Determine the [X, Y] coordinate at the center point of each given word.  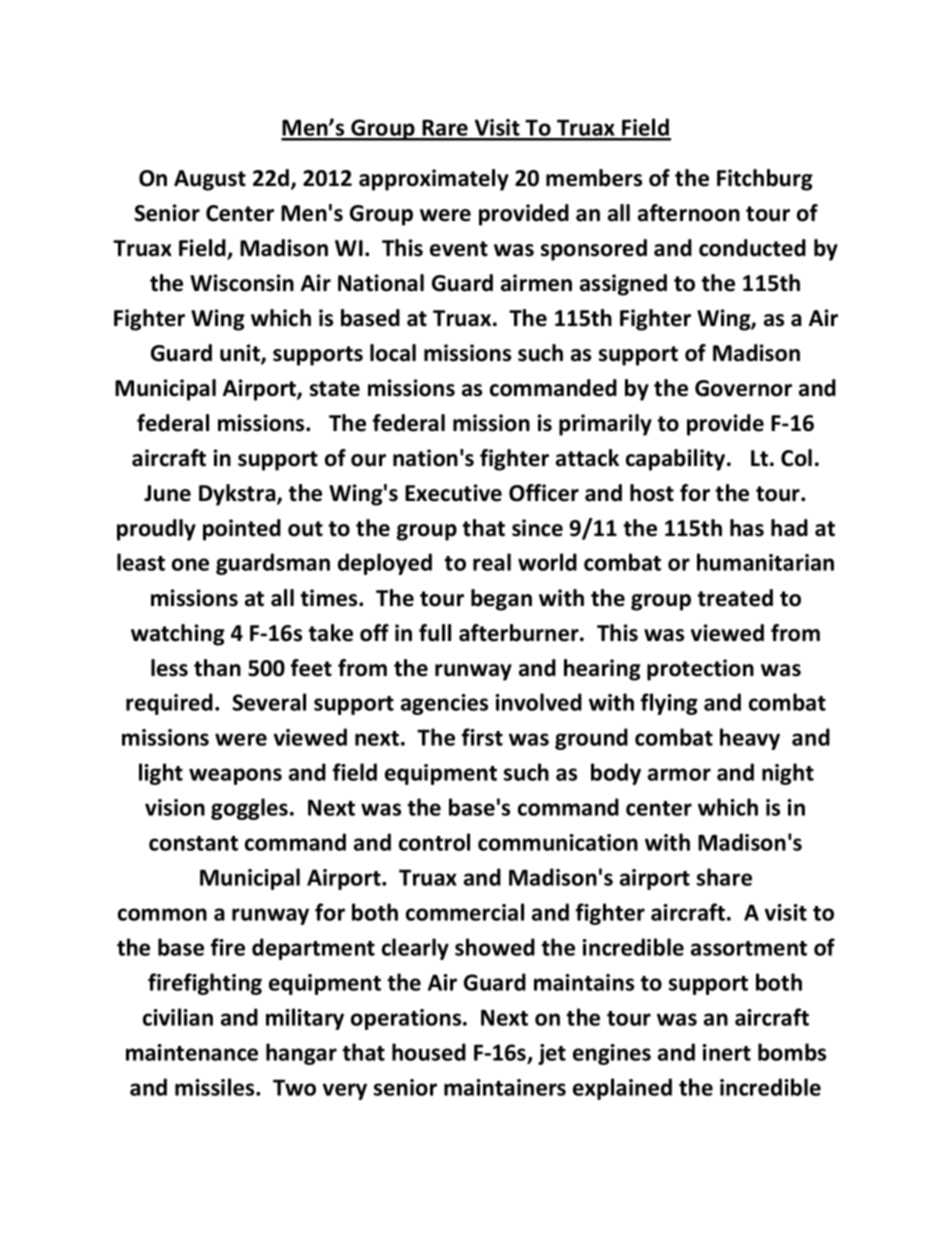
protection [700, 670]
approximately [434, 180]
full [435, 633]
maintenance [192, 1052]
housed [429, 1052]
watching [178, 635]
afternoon [689, 213]
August [210, 180]
